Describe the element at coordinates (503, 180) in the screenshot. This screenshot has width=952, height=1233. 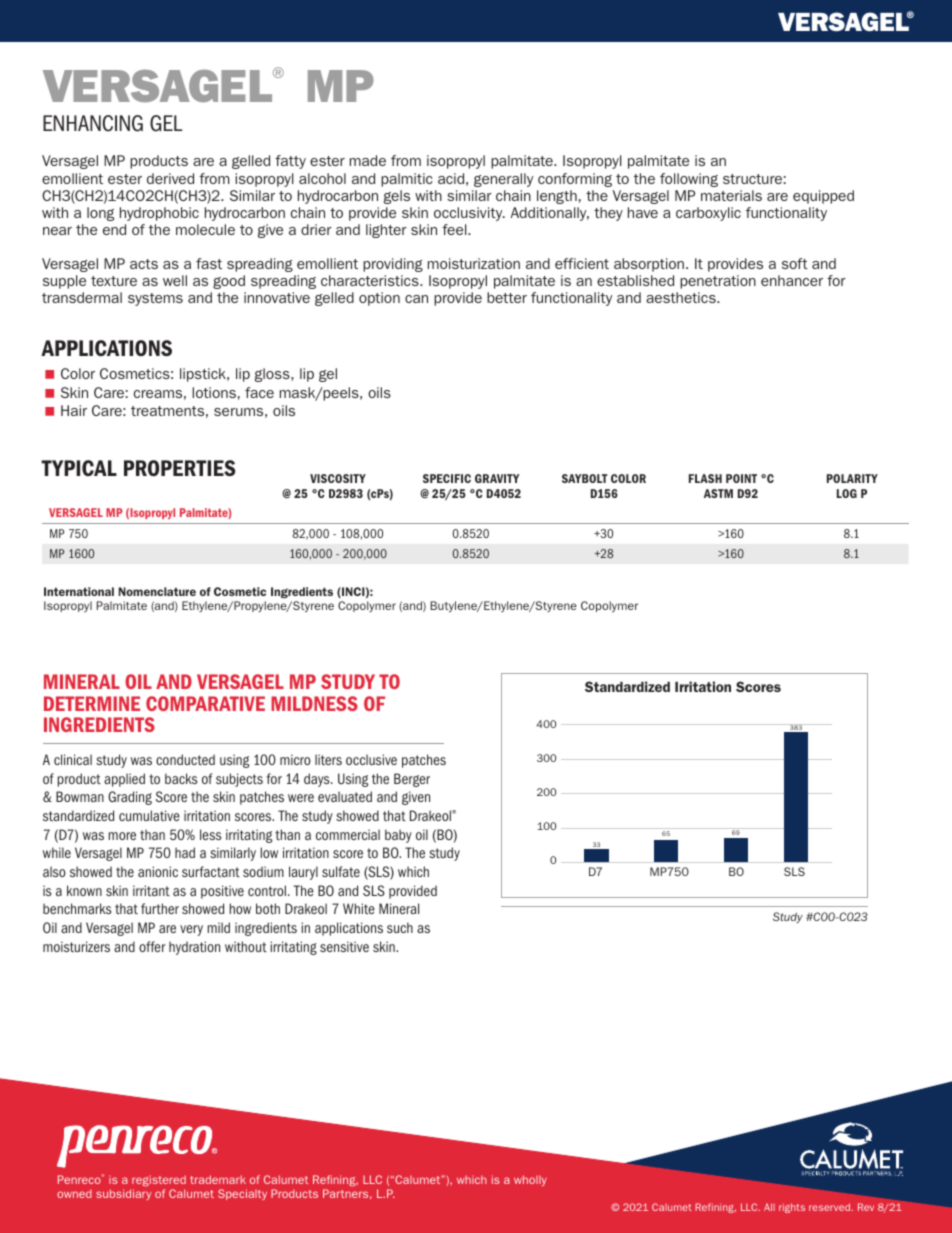
I see `generally` at that location.
